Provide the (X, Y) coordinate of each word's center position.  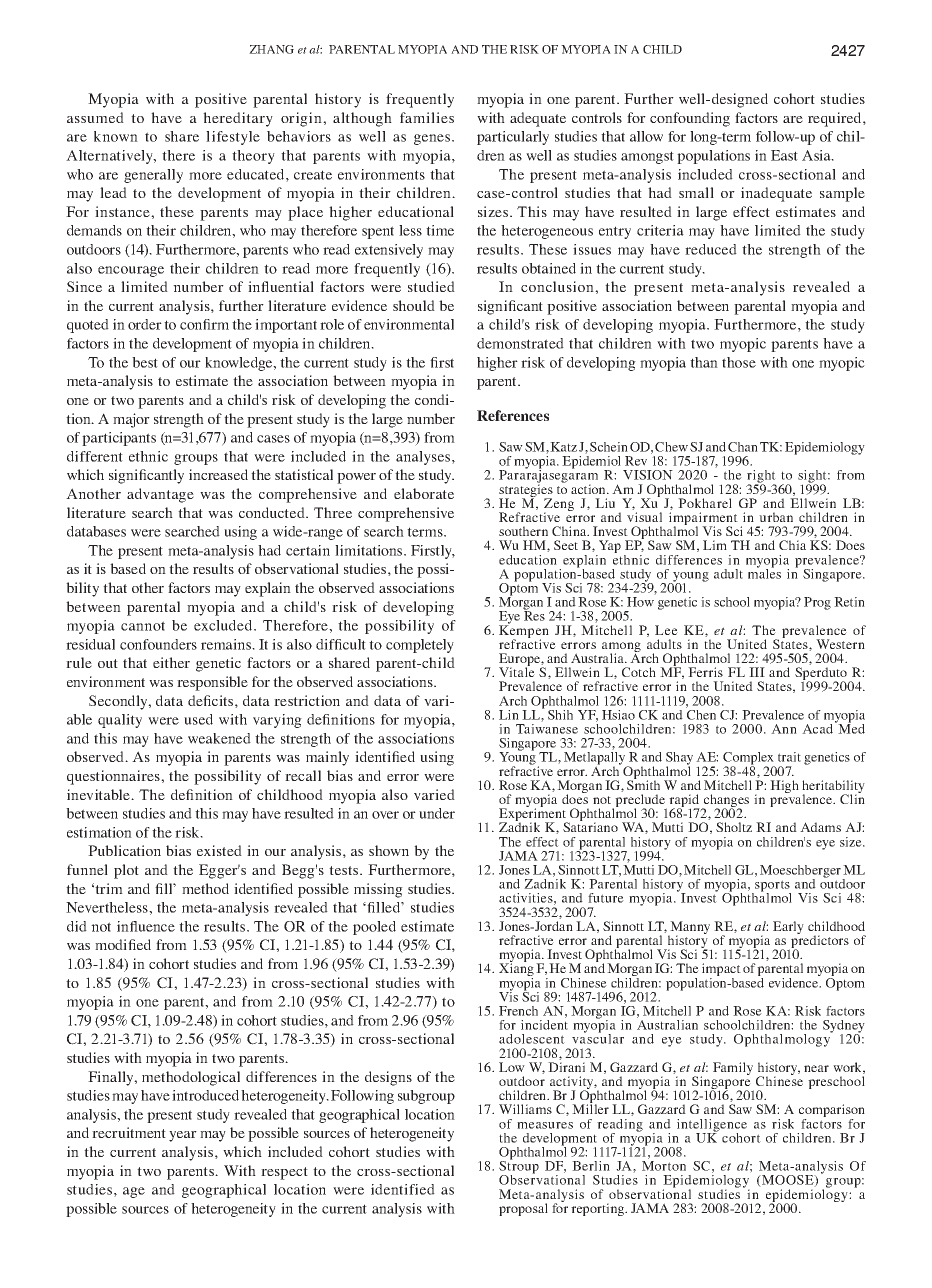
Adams (820, 827)
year (183, 1136)
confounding (690, 119)
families (427, 117)
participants (119, 439)
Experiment (533, 815)
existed (219, 850)
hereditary (238, 119)
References (513, 415)
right (761, 477)
